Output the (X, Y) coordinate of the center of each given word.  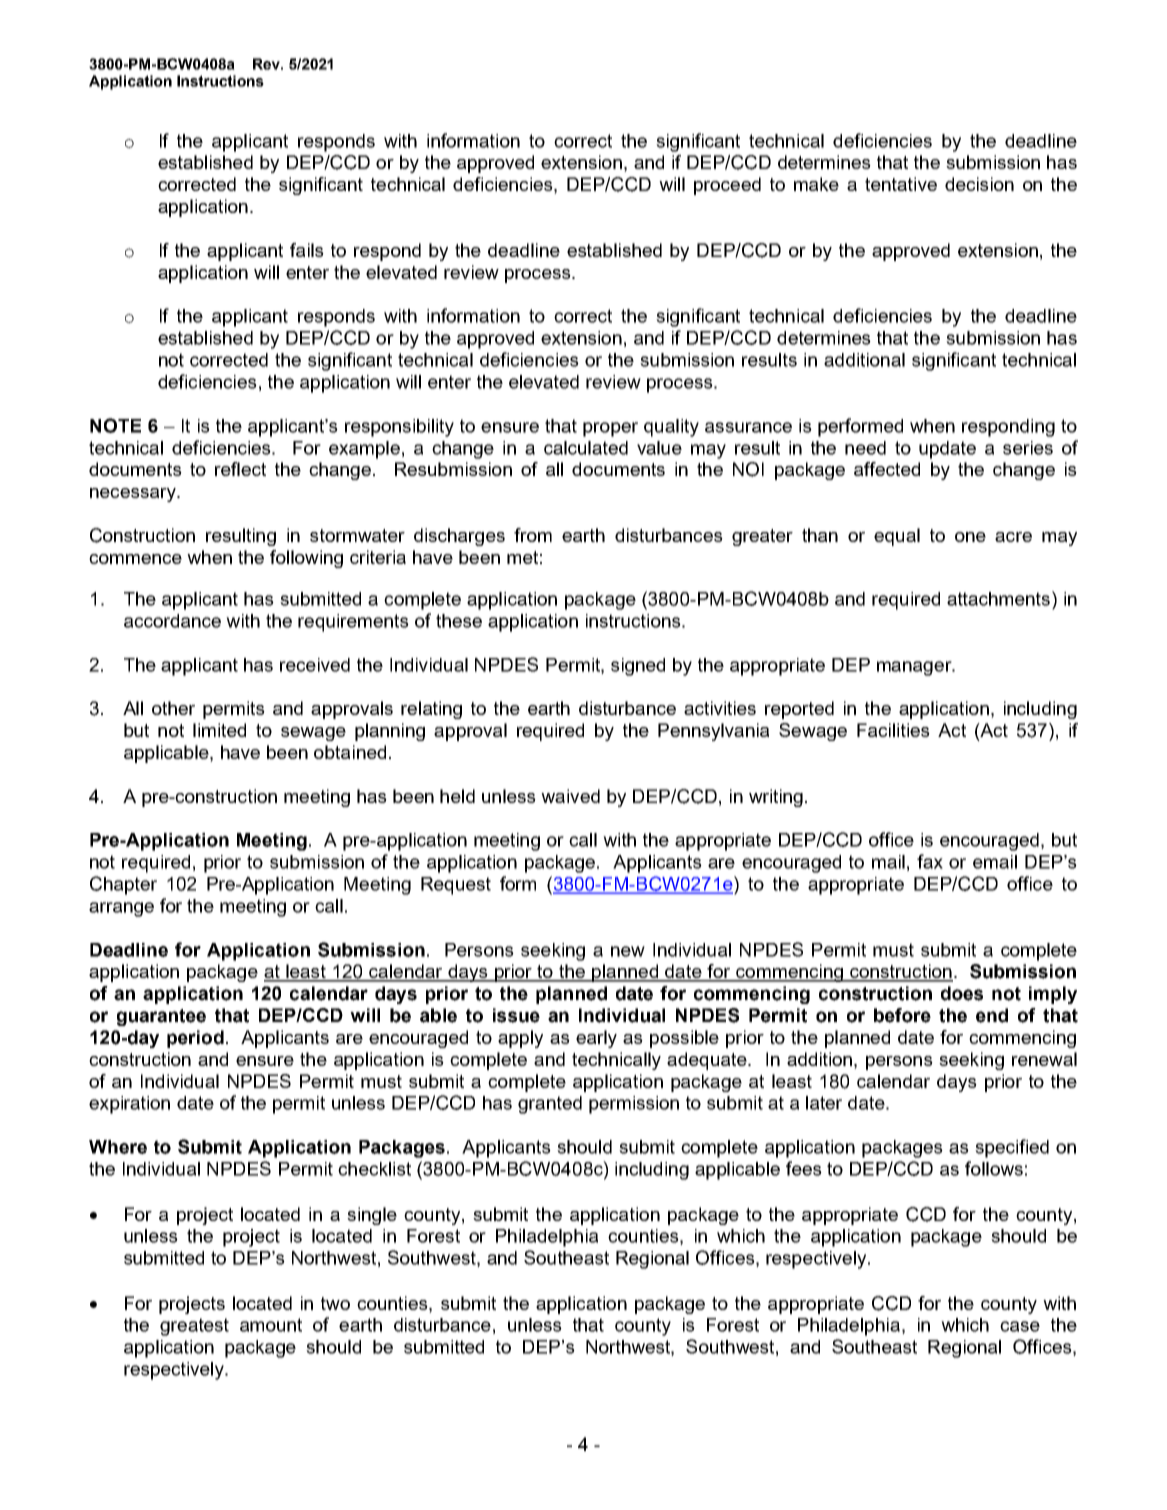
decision (979, 184)
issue (516, 1015)
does (962, 993)
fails (307, 250)
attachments (1000, 598)
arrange (121, 909)
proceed (727, 186)
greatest (194, 1327)
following (306, 559)
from (533, 535)
